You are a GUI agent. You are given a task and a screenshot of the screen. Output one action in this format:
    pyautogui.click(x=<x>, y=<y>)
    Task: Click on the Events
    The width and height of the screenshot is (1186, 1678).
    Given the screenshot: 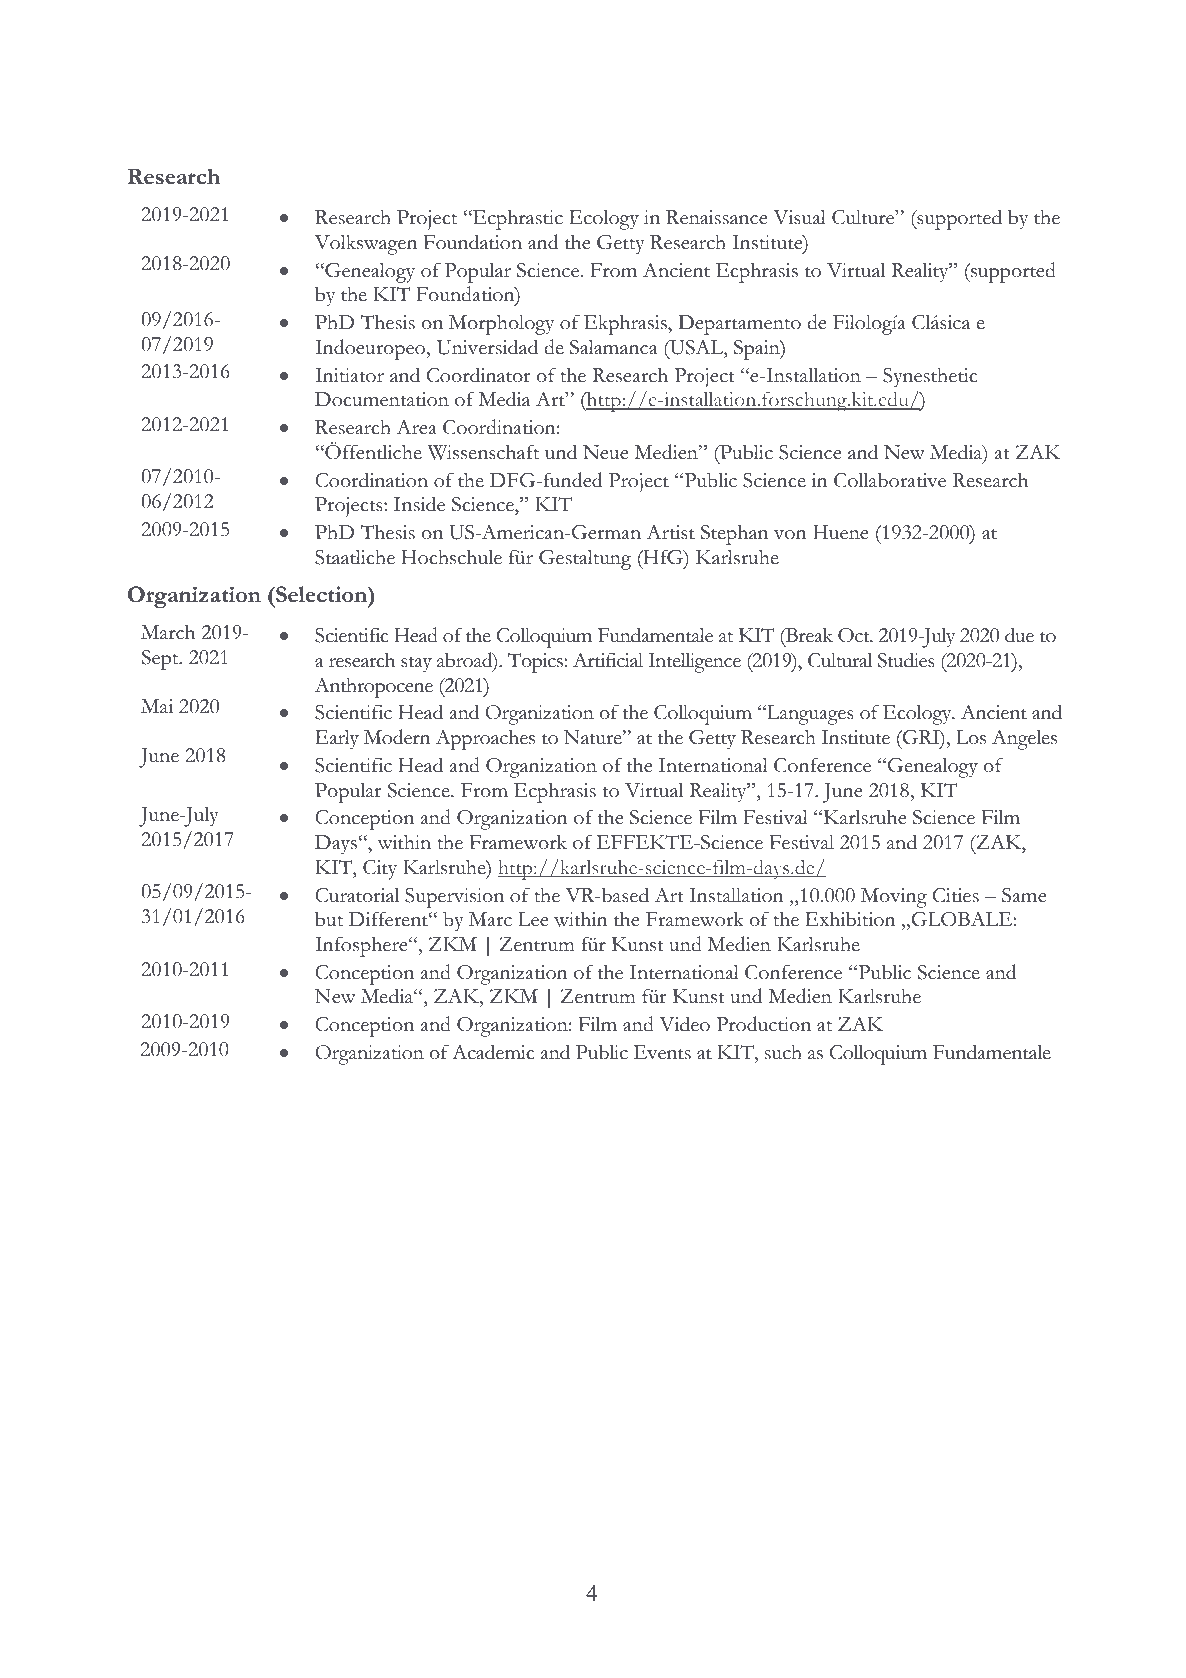 What is the action you would take?
    pyautogui.click(x=662, y=1052)
